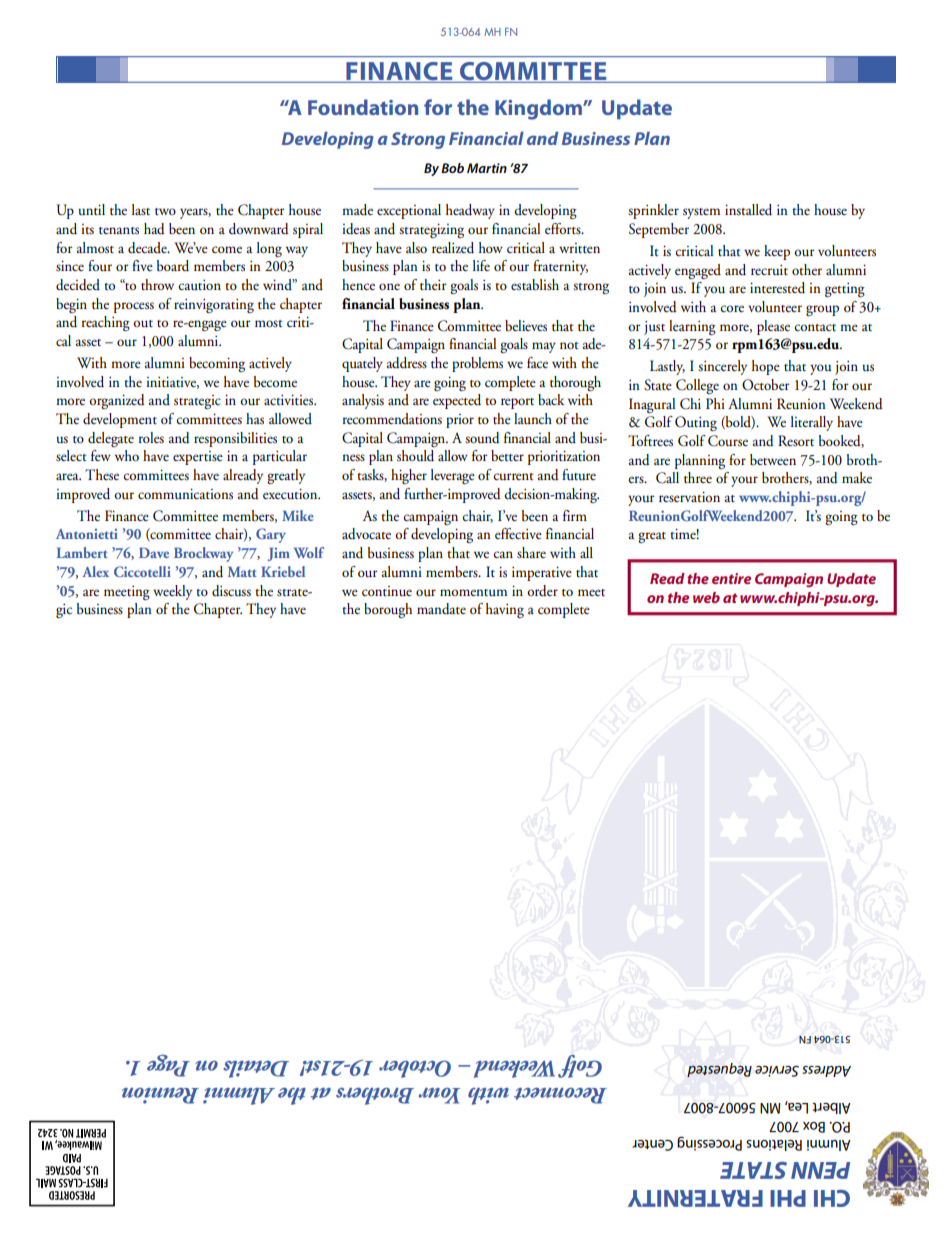  What do you see at coordinates (172, 592) in the image?
I see `weekly` at bounding box center [172, 592].
